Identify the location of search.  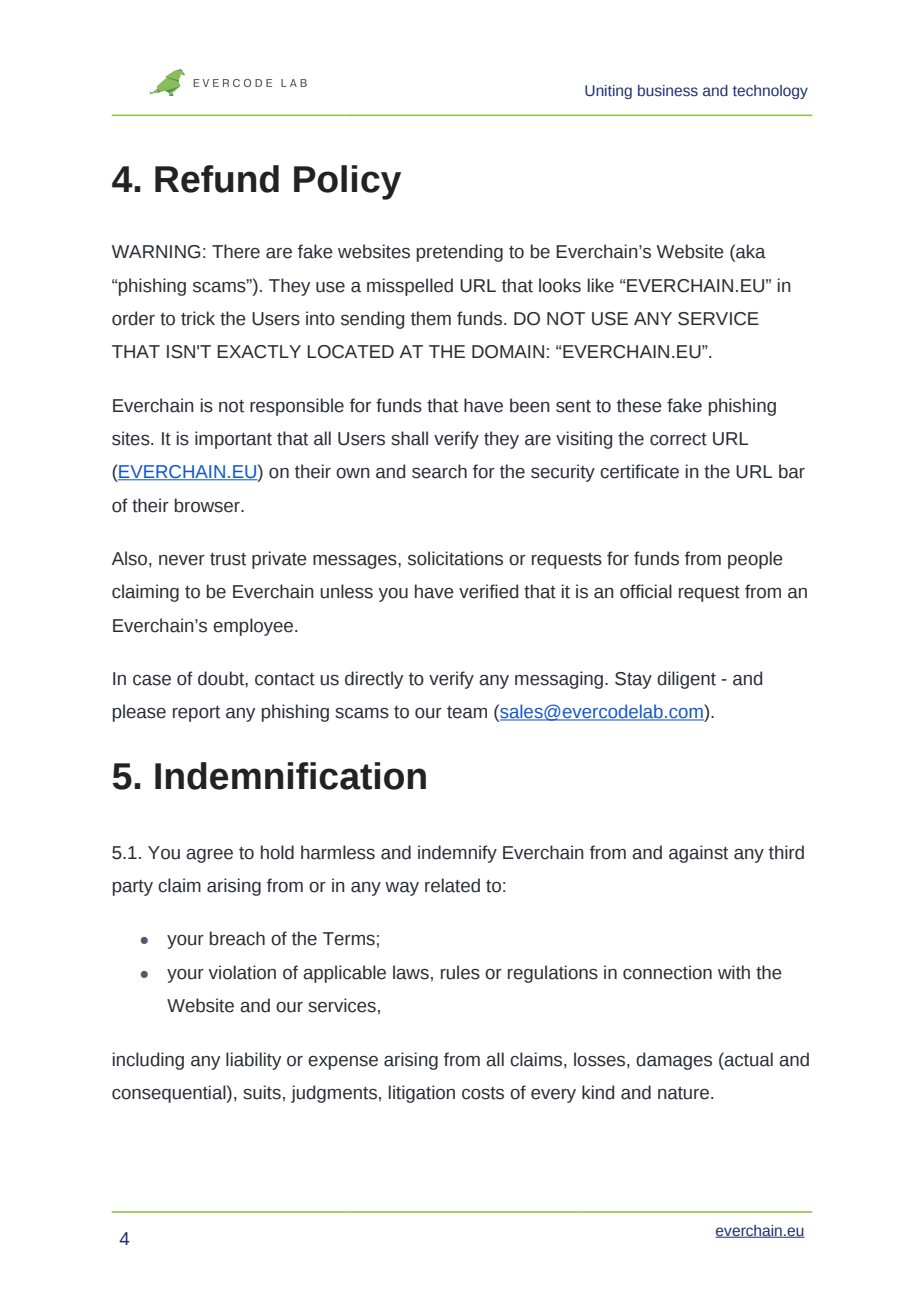
(439, 471).
